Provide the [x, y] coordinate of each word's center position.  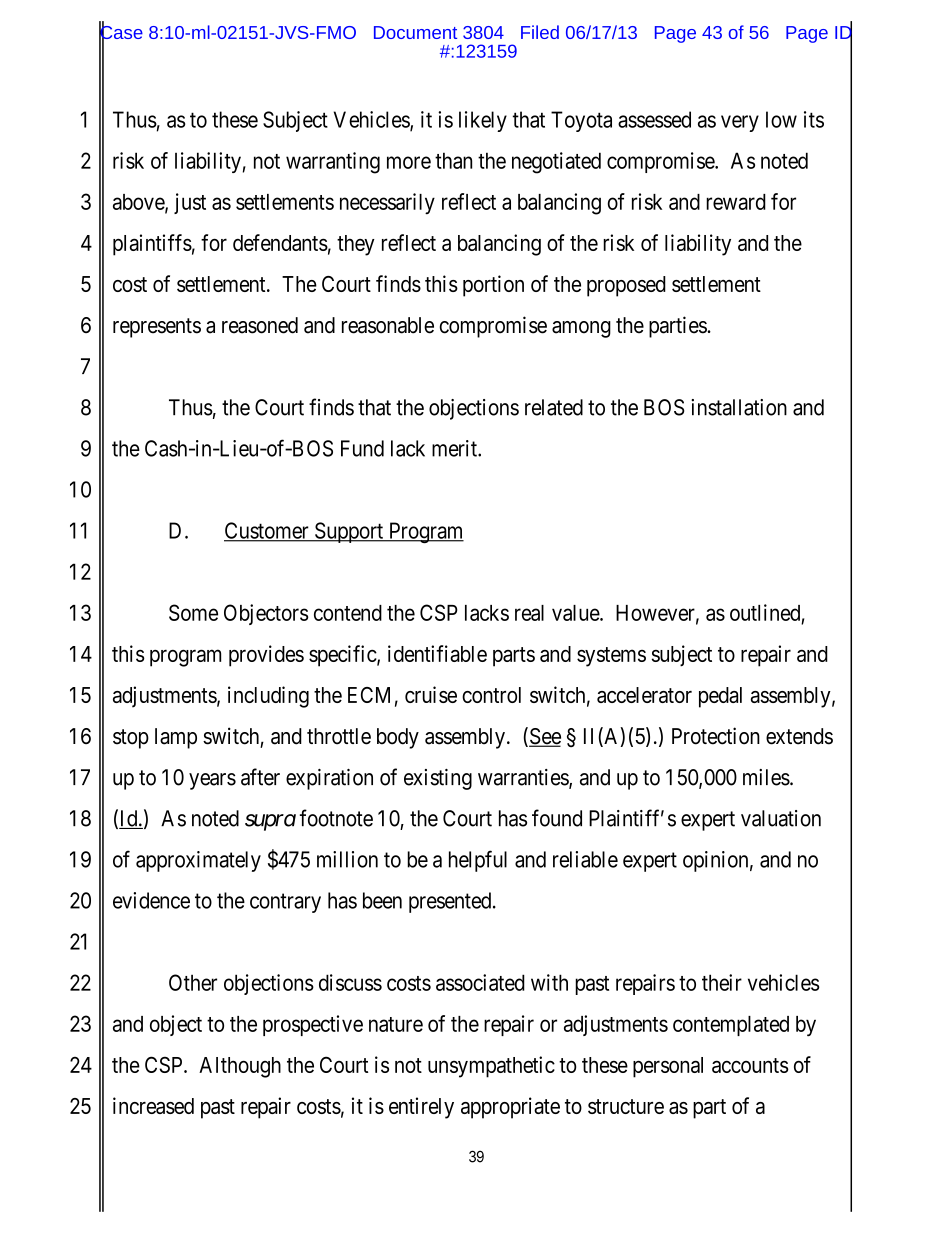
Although [240, 1067]
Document [415, 32]
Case [121, 32]
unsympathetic [491, 1067]
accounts [750, 1065]
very [740, 123]
